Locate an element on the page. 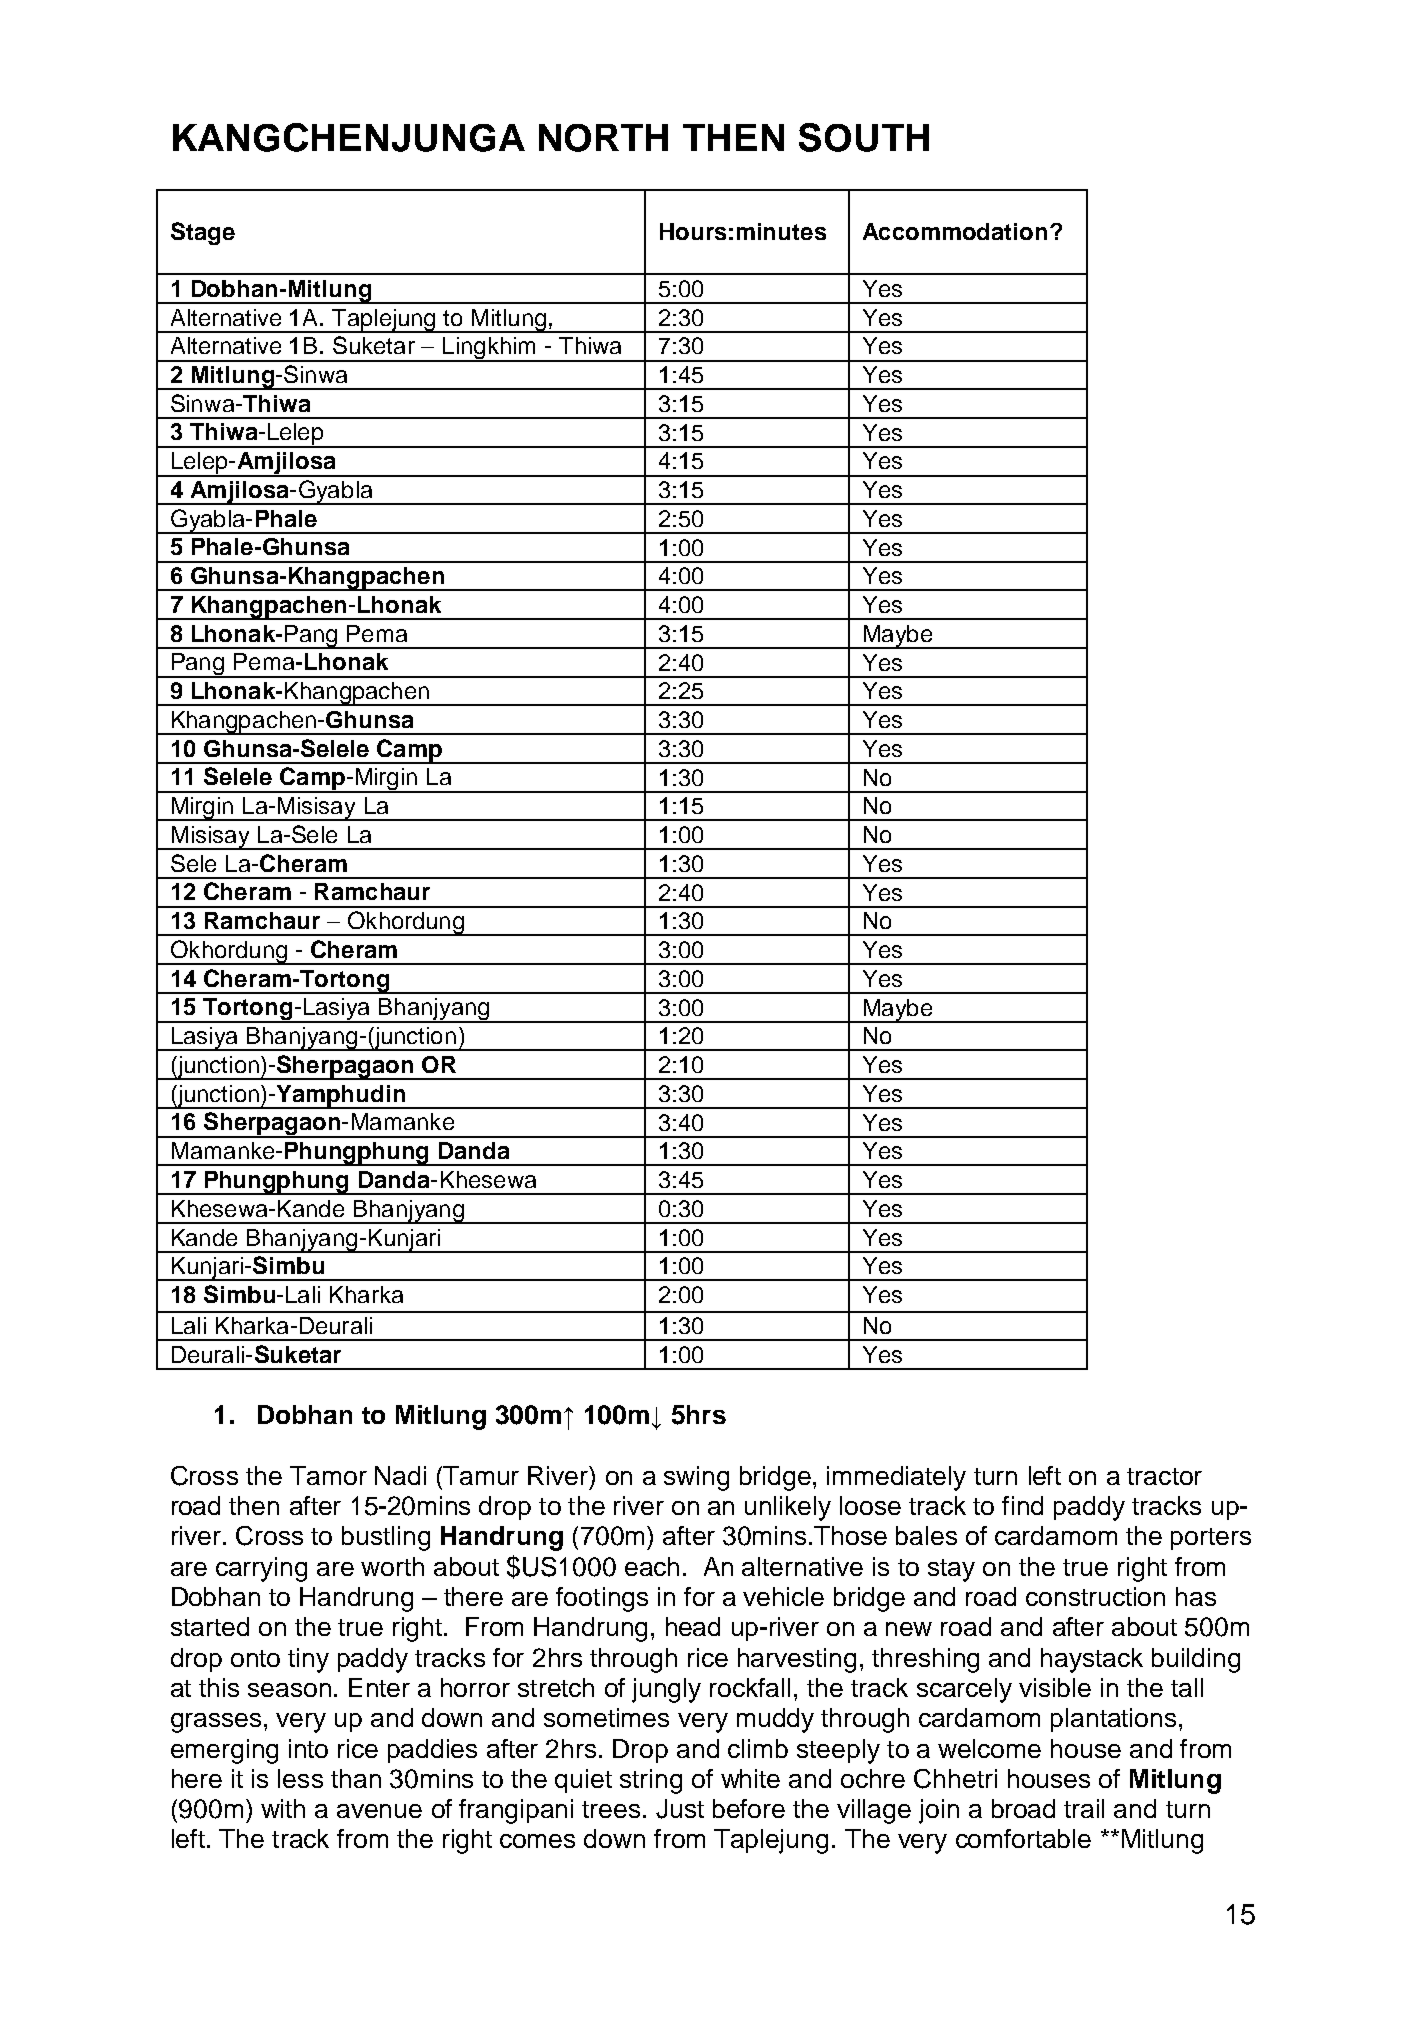 This document has width=1426, height=2017. Just is located at coordinates (680, 1809).
